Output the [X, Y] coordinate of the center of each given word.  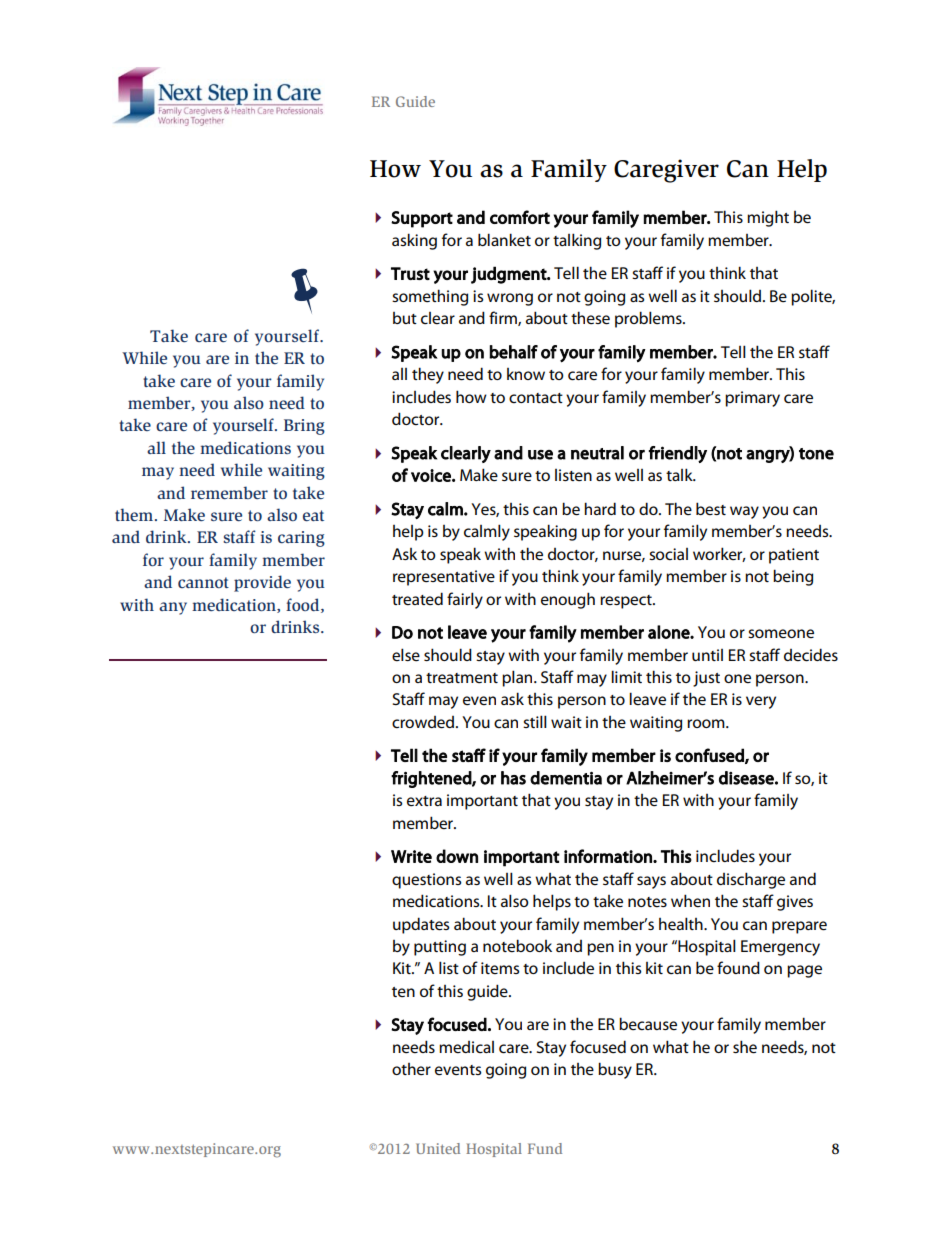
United [438, 1148]
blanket [504, 240]
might [768, 218]
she [745, 1047]
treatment [462, 678]
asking [414, 241]
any [173, 608]
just [706, 679]
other [411, 1069]
